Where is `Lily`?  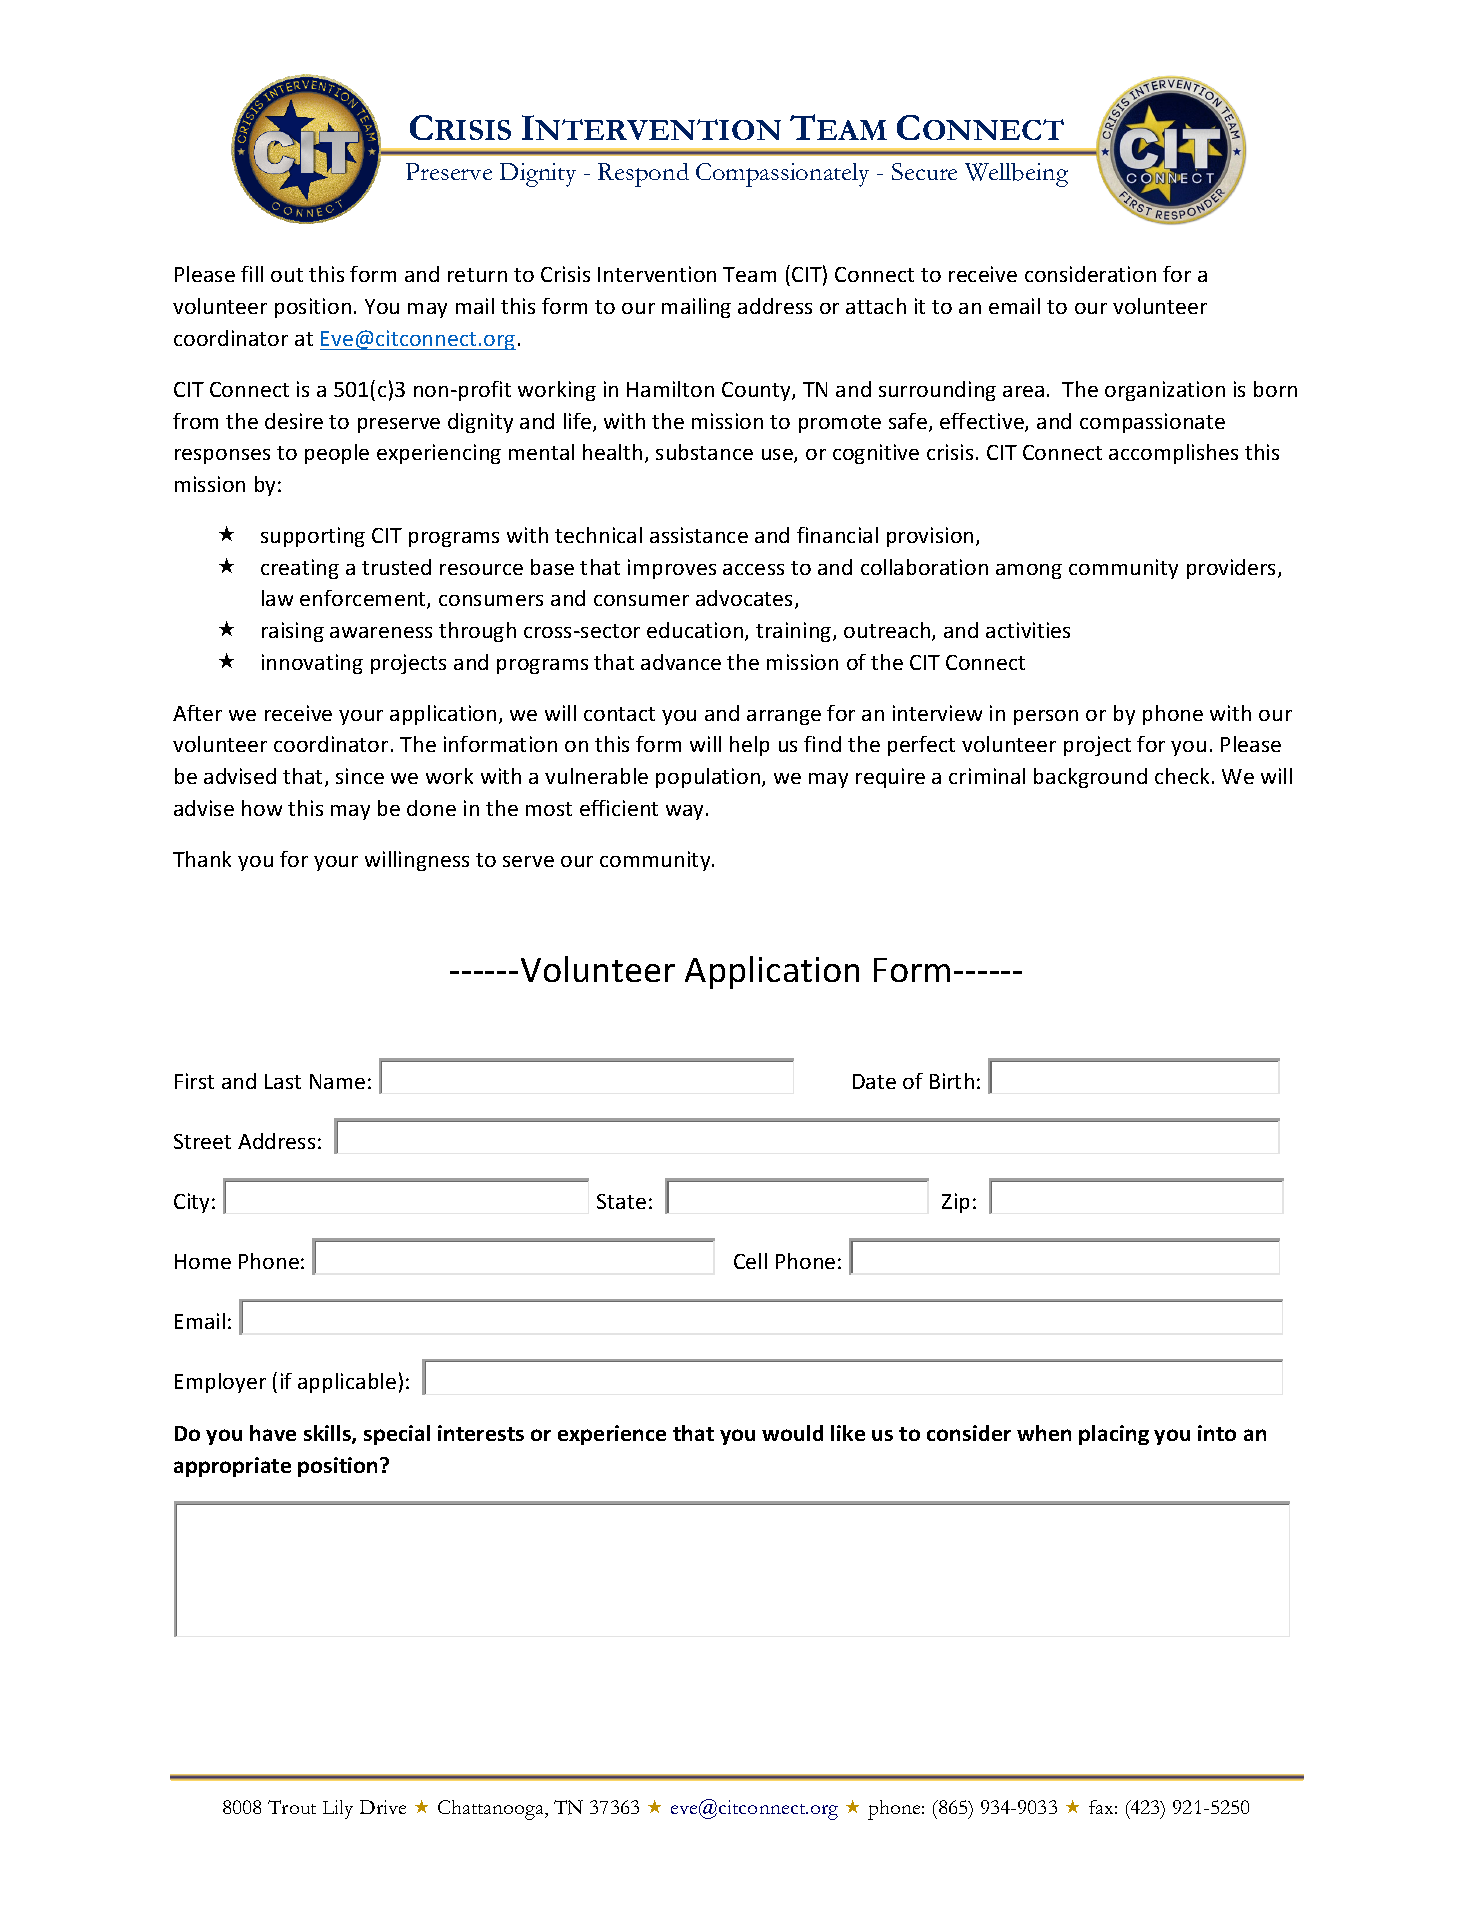 Lily is located at coordinates (338, 1809).
